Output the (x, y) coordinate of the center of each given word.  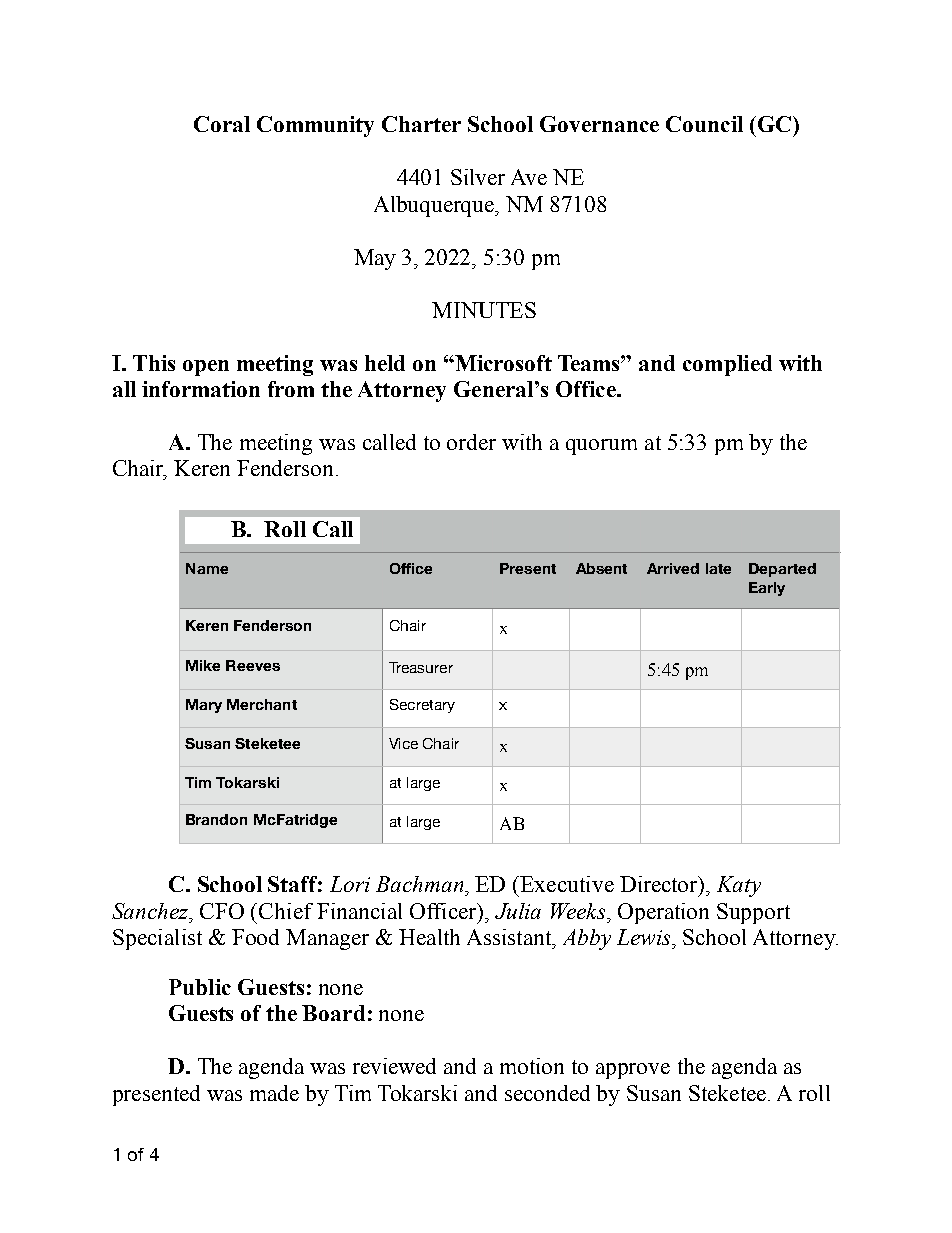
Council (704, 124)
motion (532, 1066)
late (718, 568)
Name (207, 568)
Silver (478, 177)
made (274, 1093)
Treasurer (421, 667)
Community (315, 126)
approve (633, 1071)
